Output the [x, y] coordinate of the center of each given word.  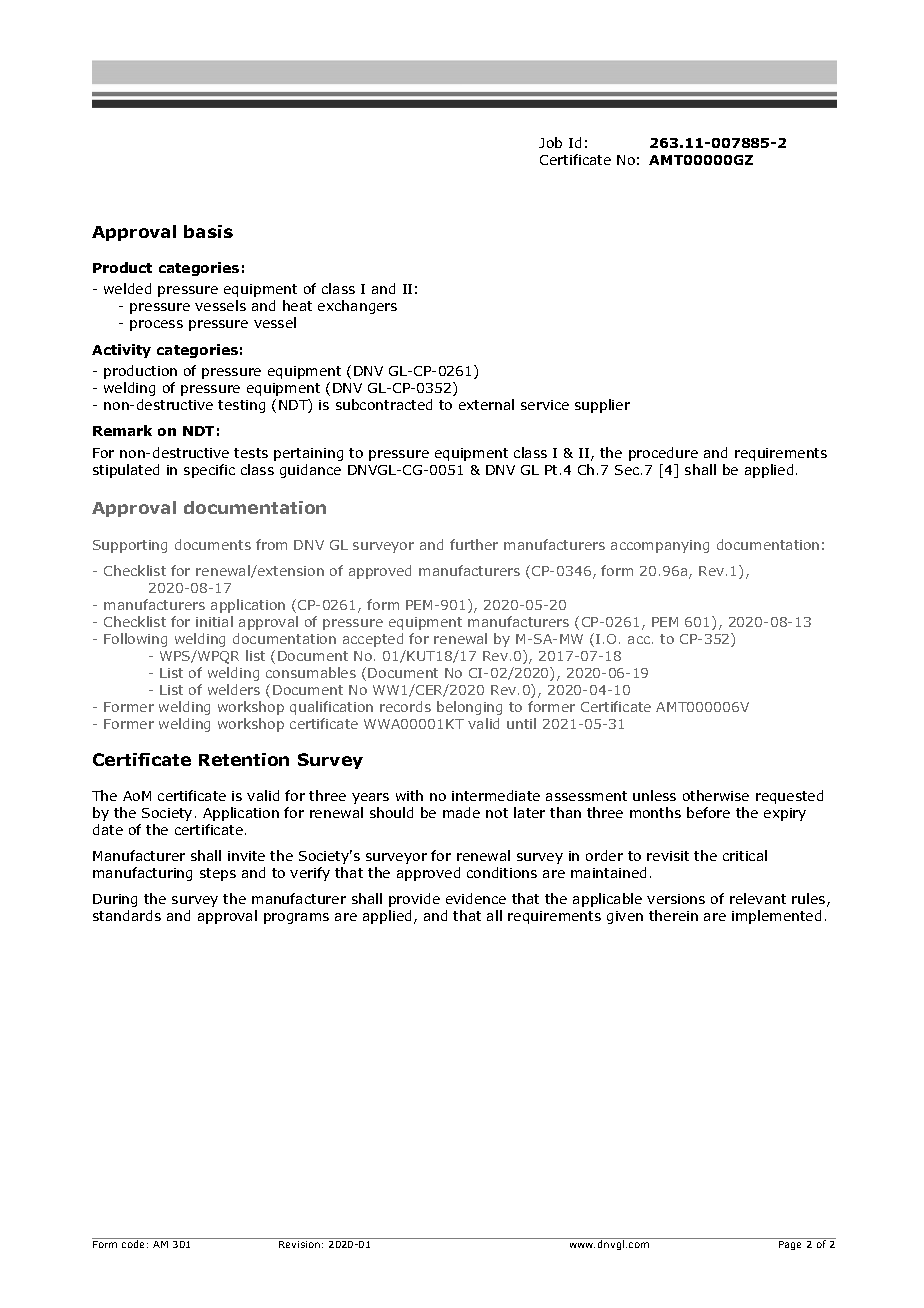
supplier [602, 406]
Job [550, 142]
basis [208, 231]
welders [234, 689]
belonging [469, 708]
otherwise [716, 795]
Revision [299, 1244]
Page [790, 1245]
